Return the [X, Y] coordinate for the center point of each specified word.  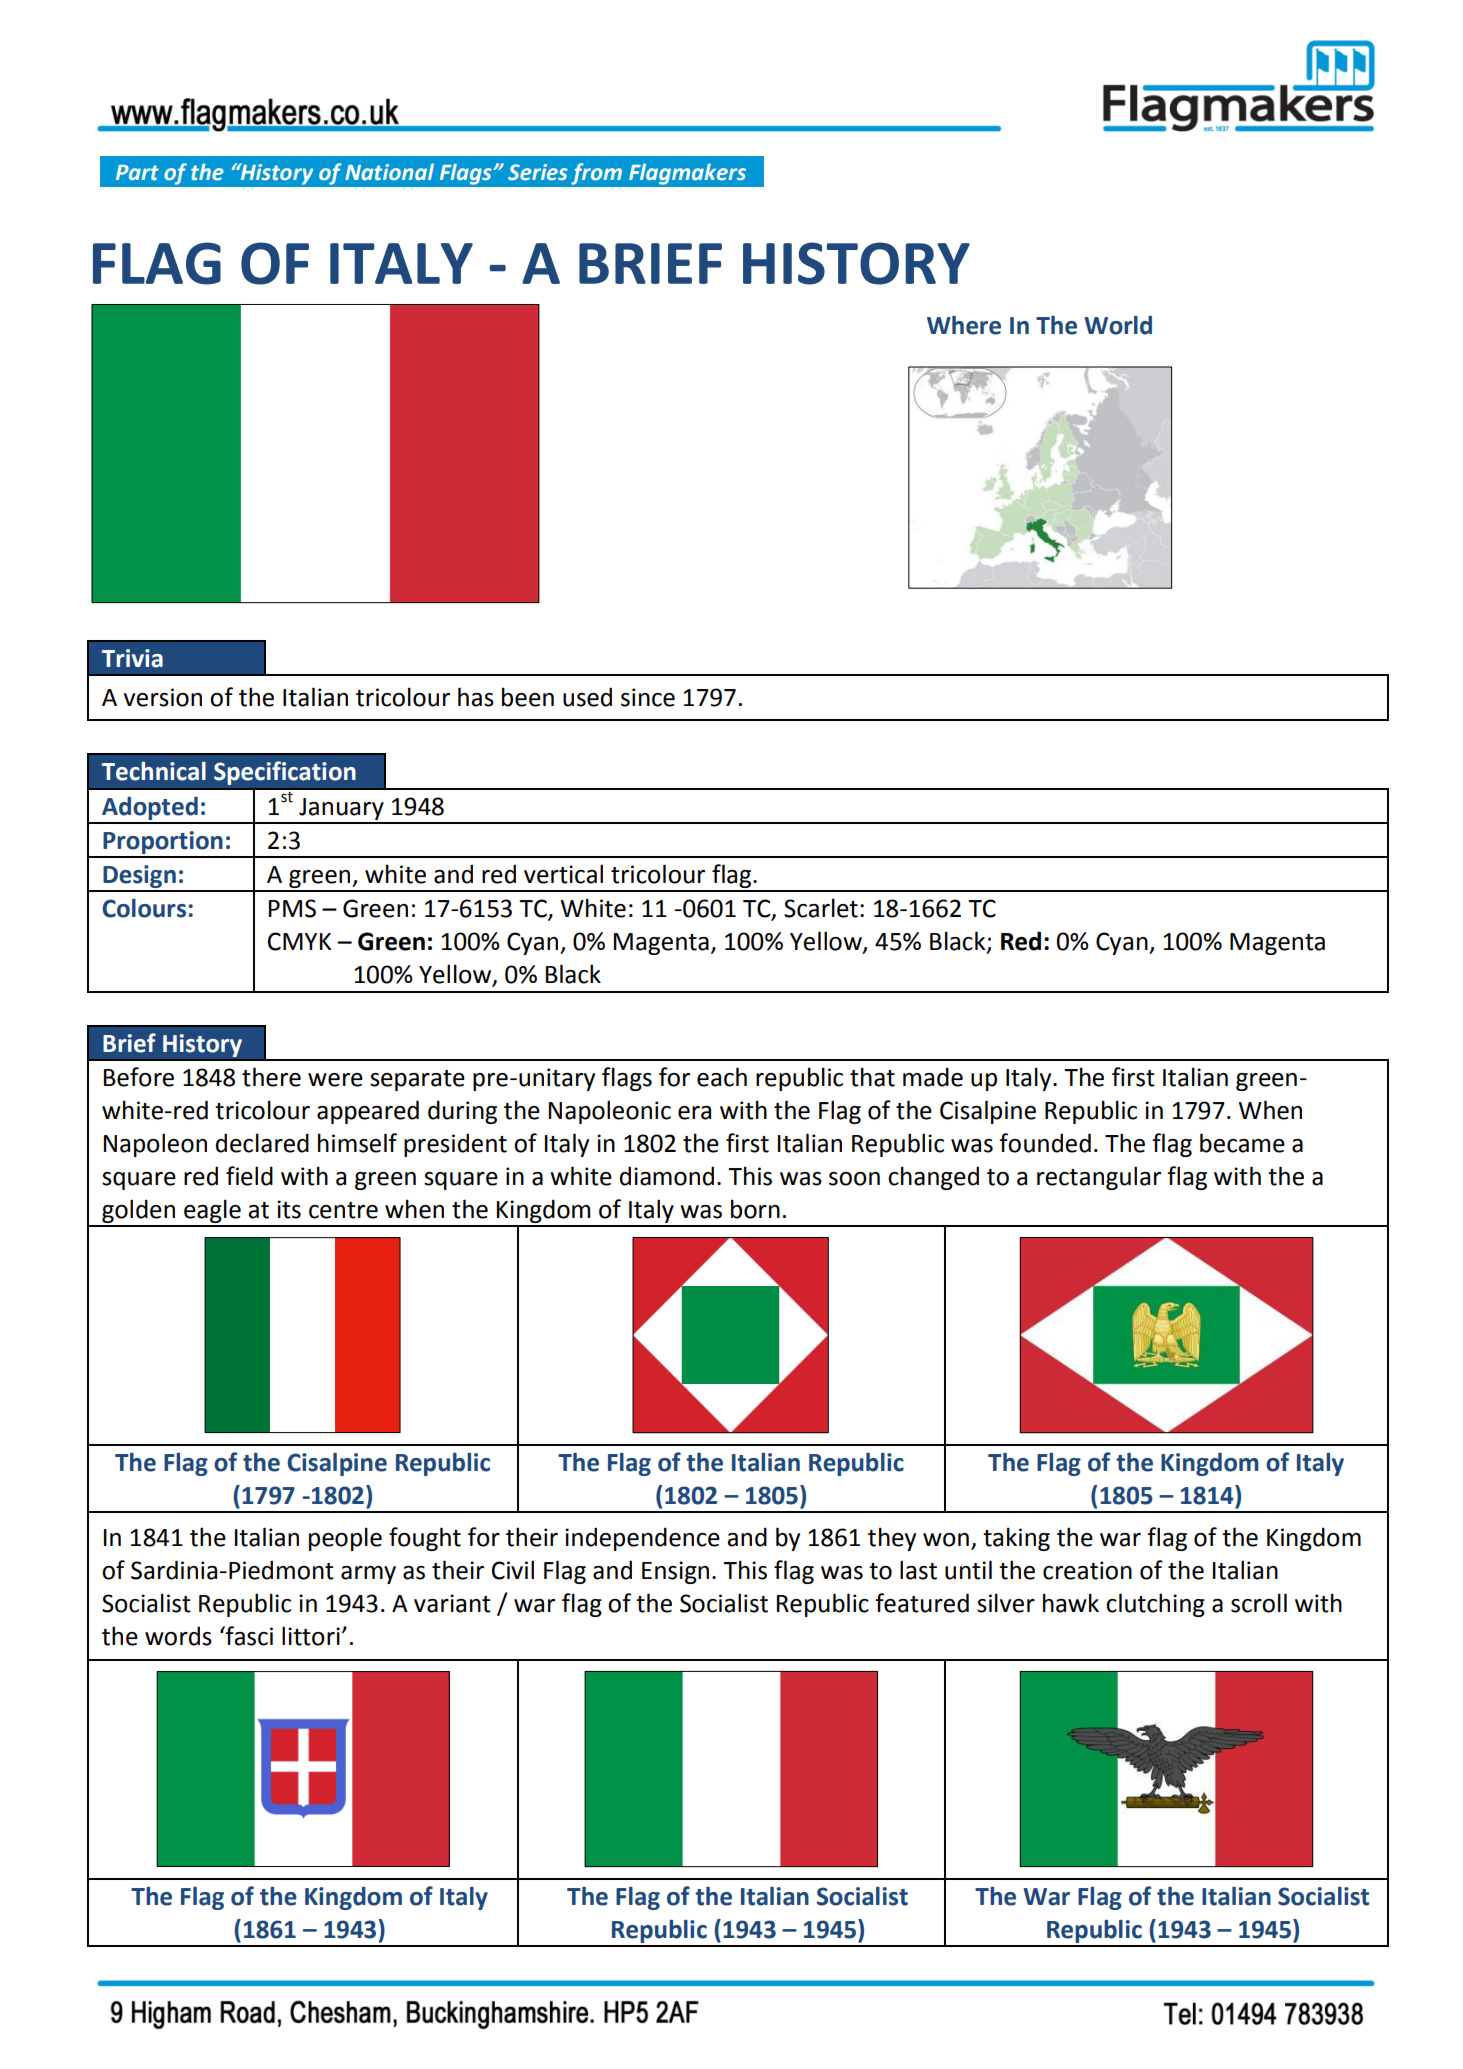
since [648, 697]
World [1118, 325]
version [163, 697]
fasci [248, 1636]
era [694, 1113]
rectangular [1099, 1178]
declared [262, 1143]
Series [538, 172]
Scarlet [821, 908]
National [389, 172]
